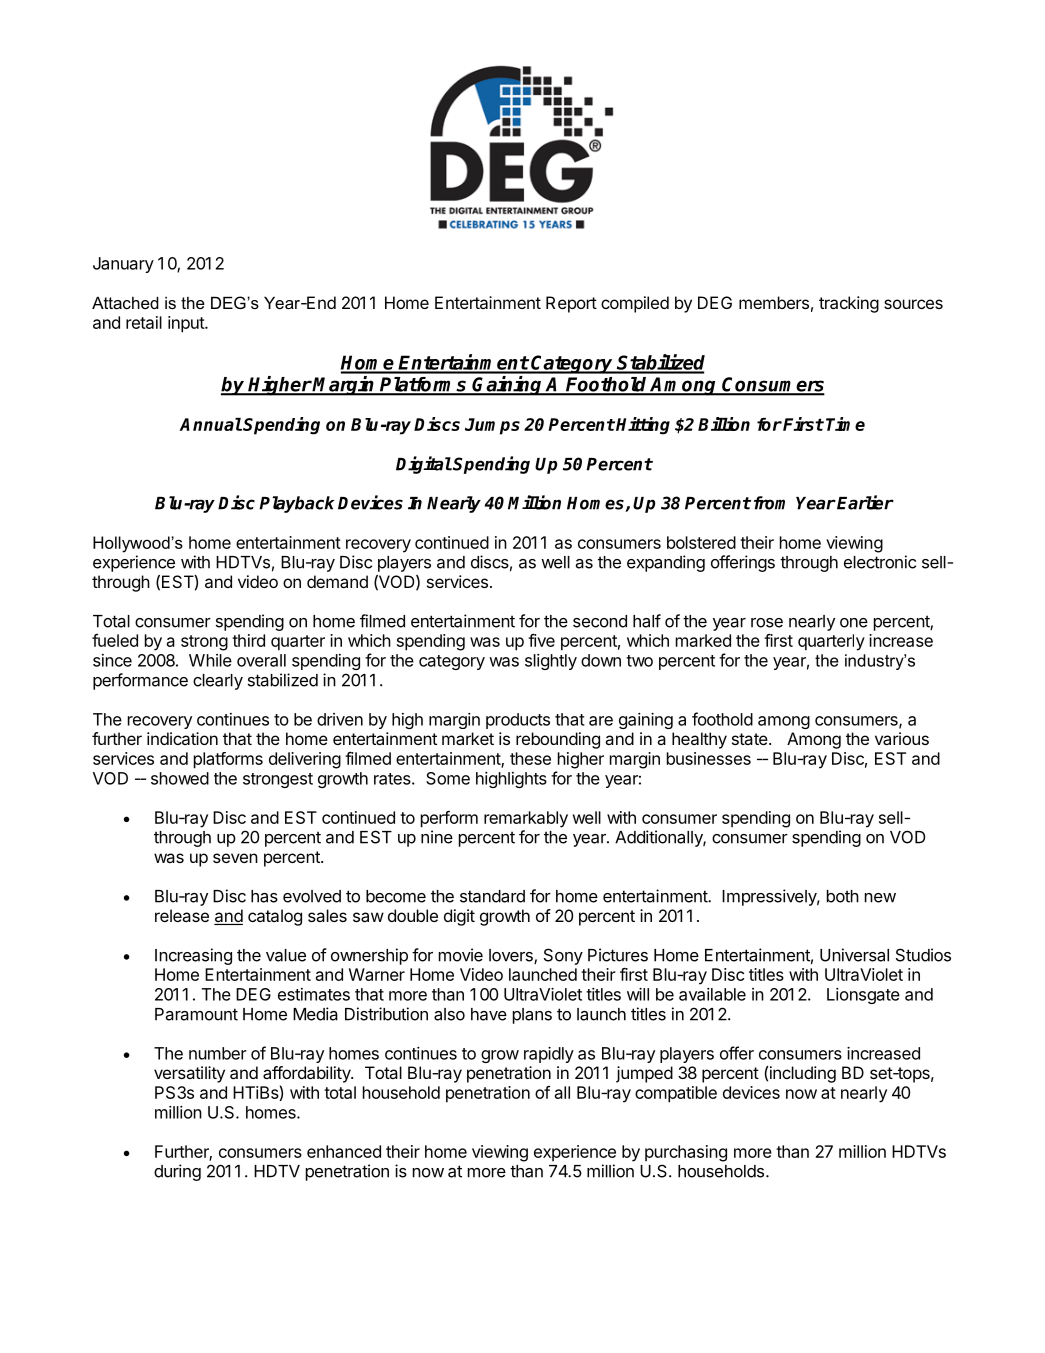  What do you see at coordinates (865, 502) in the screenshot?
I see `Earlier` at bounding box center [865, 502].
